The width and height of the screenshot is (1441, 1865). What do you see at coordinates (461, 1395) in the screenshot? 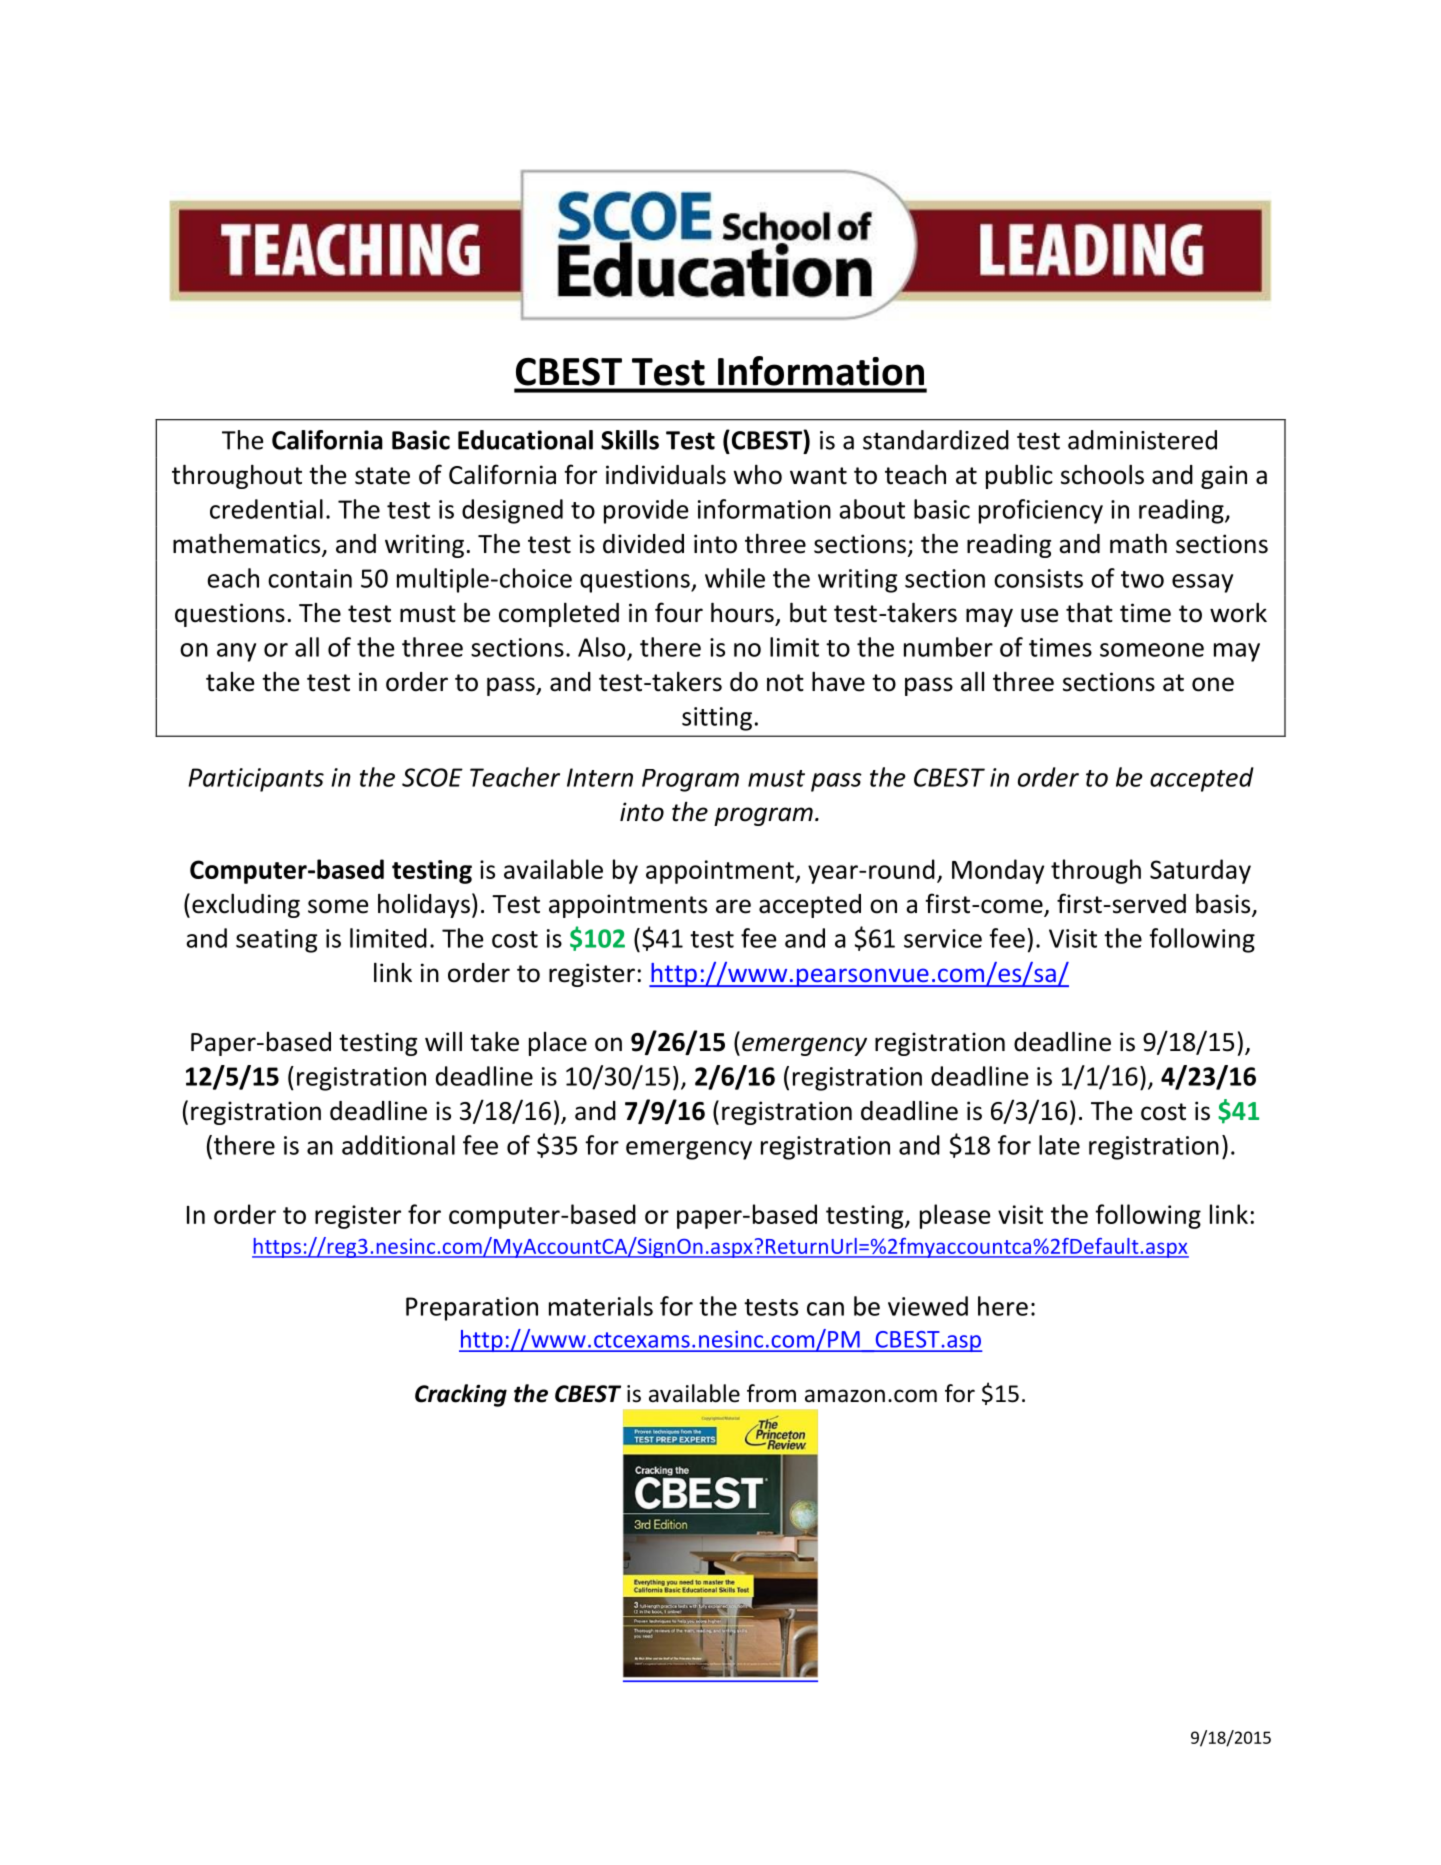
I see `Cracking` at bounding box center [461, 1395].
